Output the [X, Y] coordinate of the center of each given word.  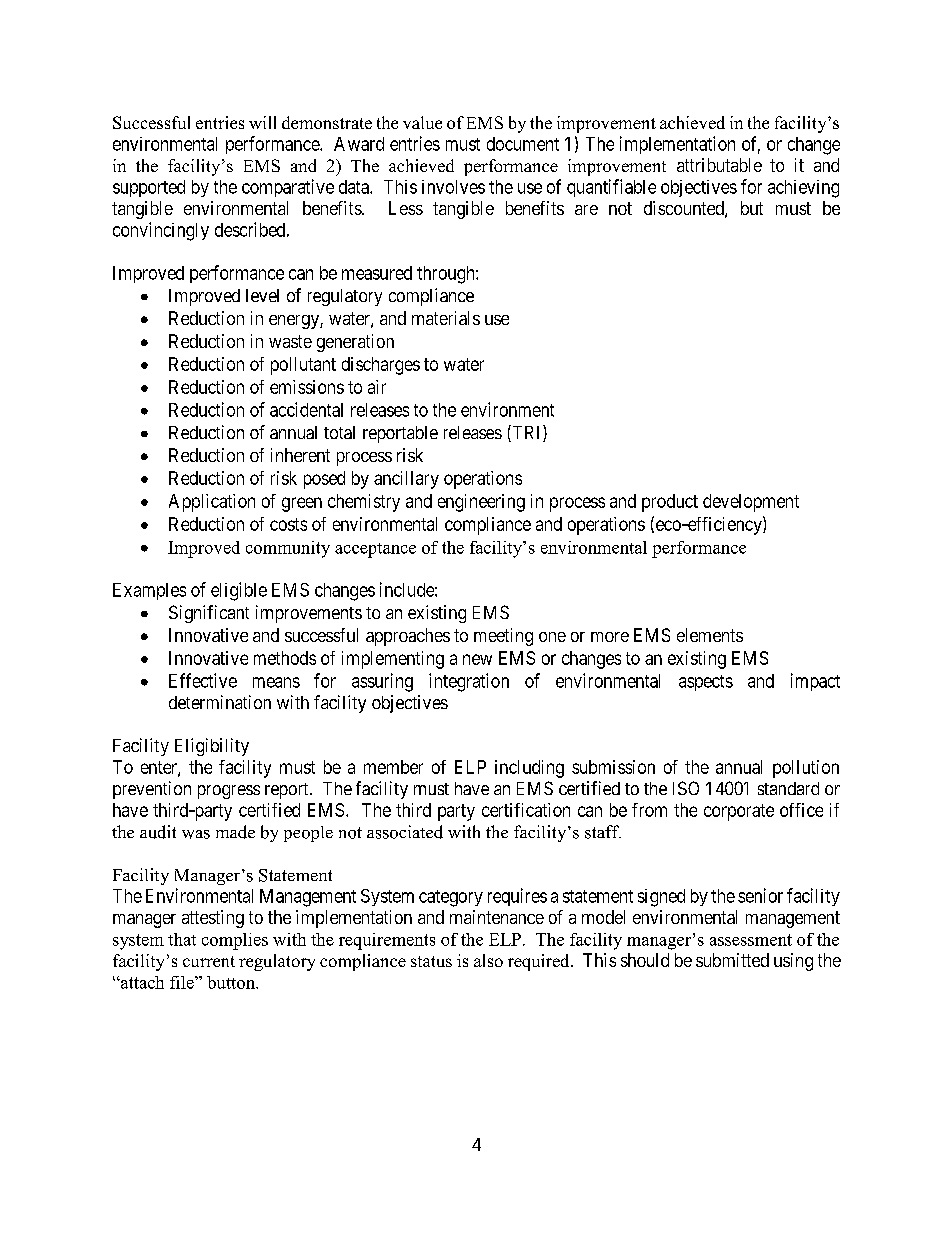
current [209, 961]
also [488, 960]
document [523, 144]
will [262, 122]
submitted [732, 960]
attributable [719, 165]
